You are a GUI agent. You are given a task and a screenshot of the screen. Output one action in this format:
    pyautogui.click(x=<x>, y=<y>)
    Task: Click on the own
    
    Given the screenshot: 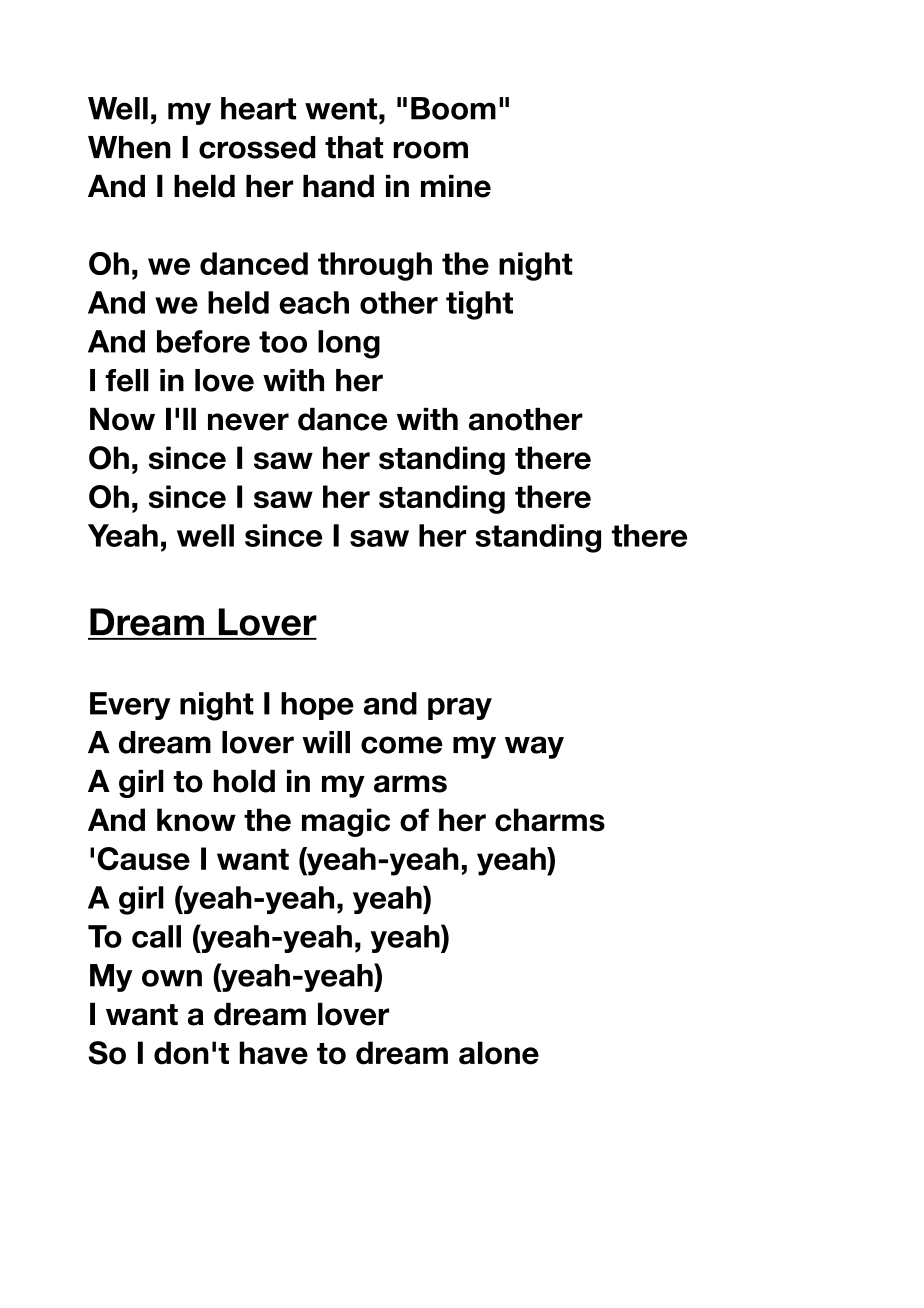 What is the action you would take?
    pyautogui.click(x=172, y=978)
